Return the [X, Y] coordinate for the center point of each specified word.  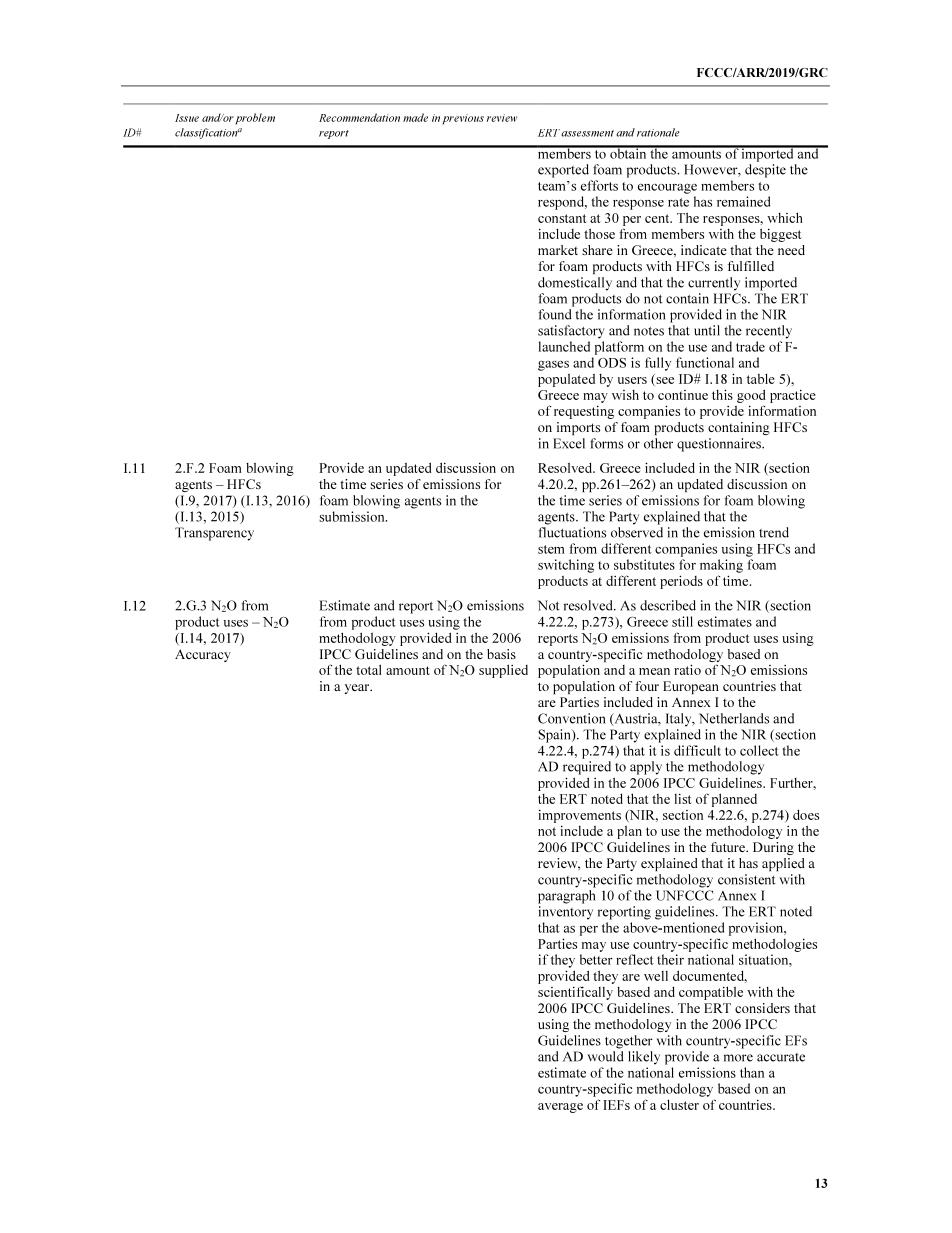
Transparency [214, 534]
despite [765, 171]
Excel [569, 443]
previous [463, 119]
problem [255, 118]
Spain [555, 736]
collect [759, 750]
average [560, 1108]
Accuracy [203, 655]
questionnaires [720, 445]
